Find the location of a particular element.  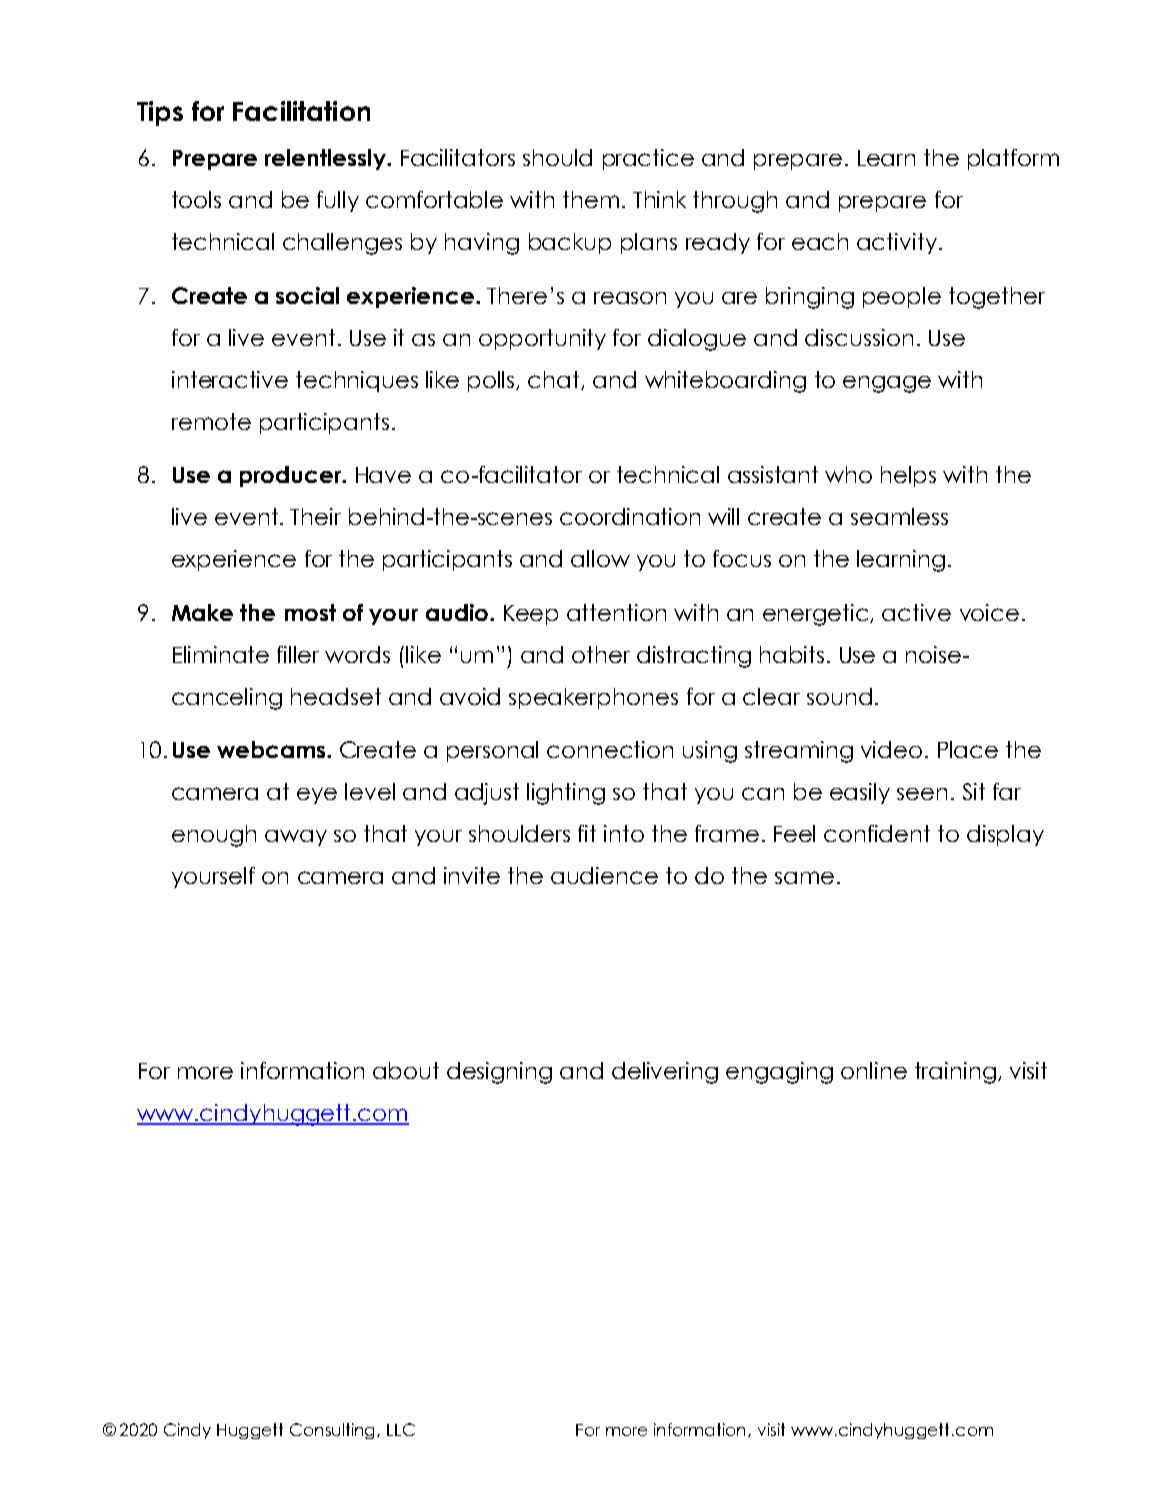

platform is located at coordinates (1013, 159).
